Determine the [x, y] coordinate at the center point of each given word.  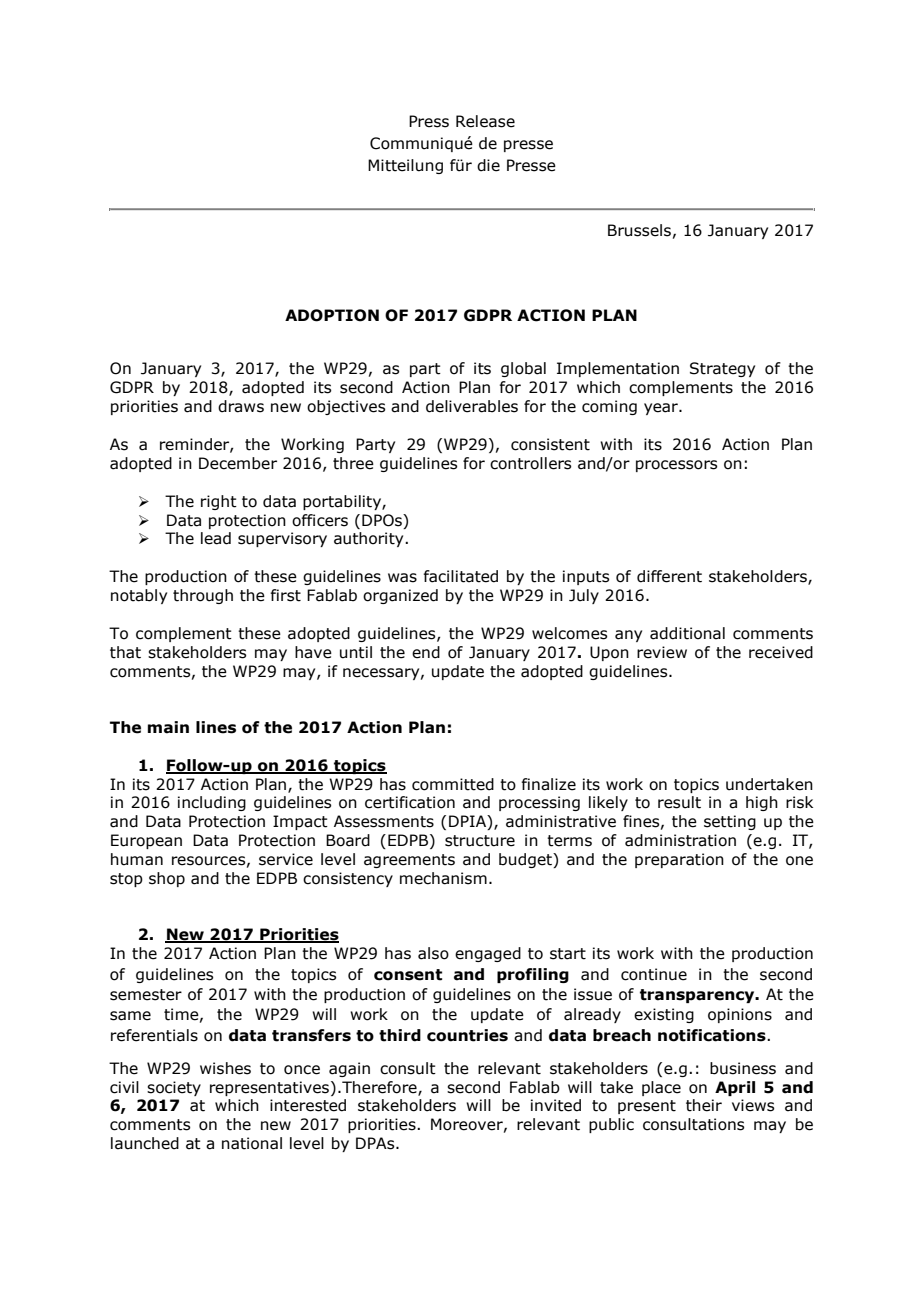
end [426, 652]
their [704, 1105]
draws [241, 406]
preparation [679, 860]
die [488, 165]
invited [556, 1105]
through [203, 596]
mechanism [443, 878]
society [174, 1088]
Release [485, 121]
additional [687, 633]
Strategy [722, 369]
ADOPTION [332, 315]
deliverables [472, 406]
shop [167, 879]
